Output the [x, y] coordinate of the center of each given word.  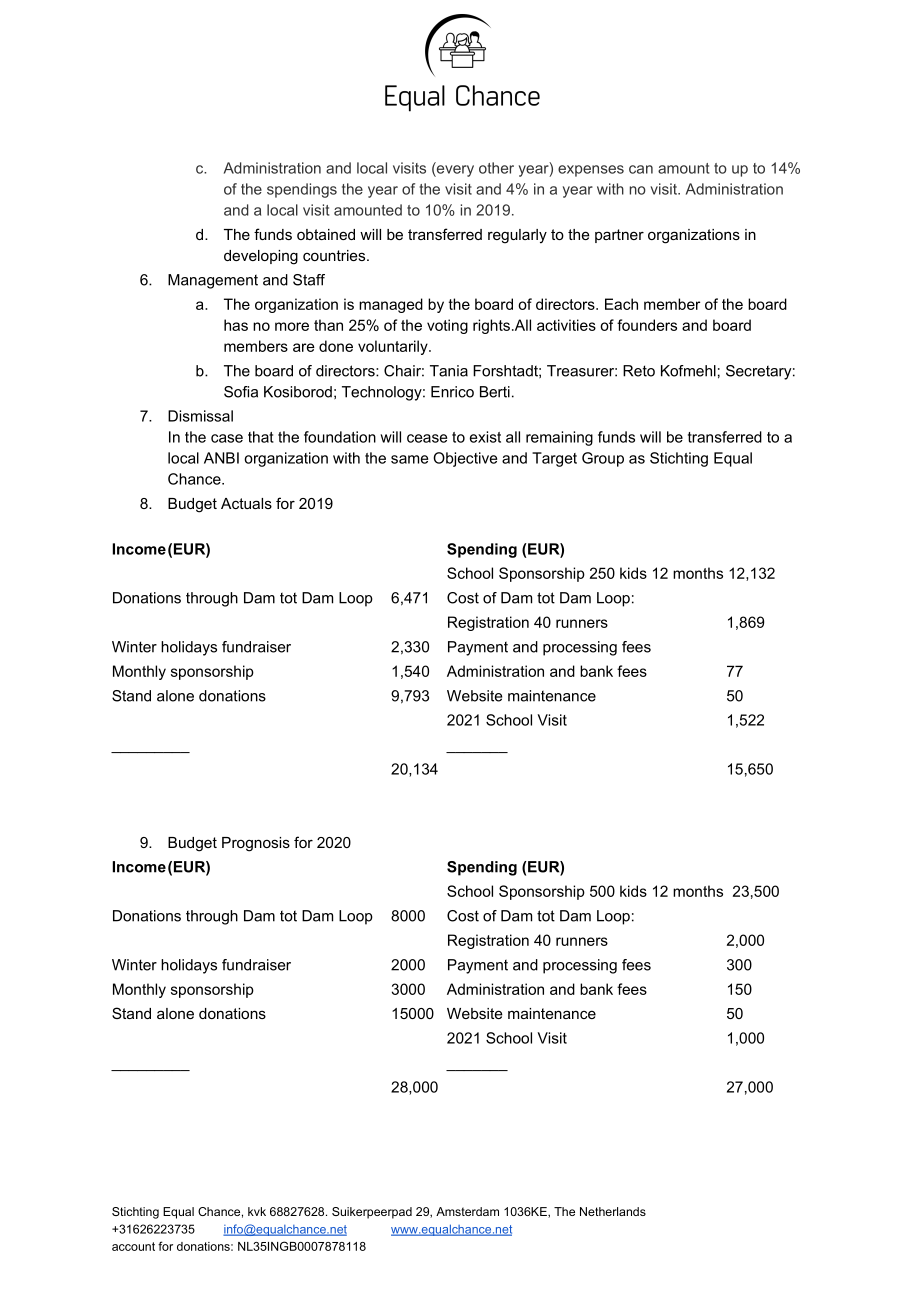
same [409, 459]
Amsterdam [467, 1211]
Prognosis [256, 844]
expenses [591, 171]
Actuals [246, 503]
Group [603, 459]
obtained [326, 234]
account [133, 1246]
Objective [465, 459]
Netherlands [613, 1211]
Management [213, 281]
